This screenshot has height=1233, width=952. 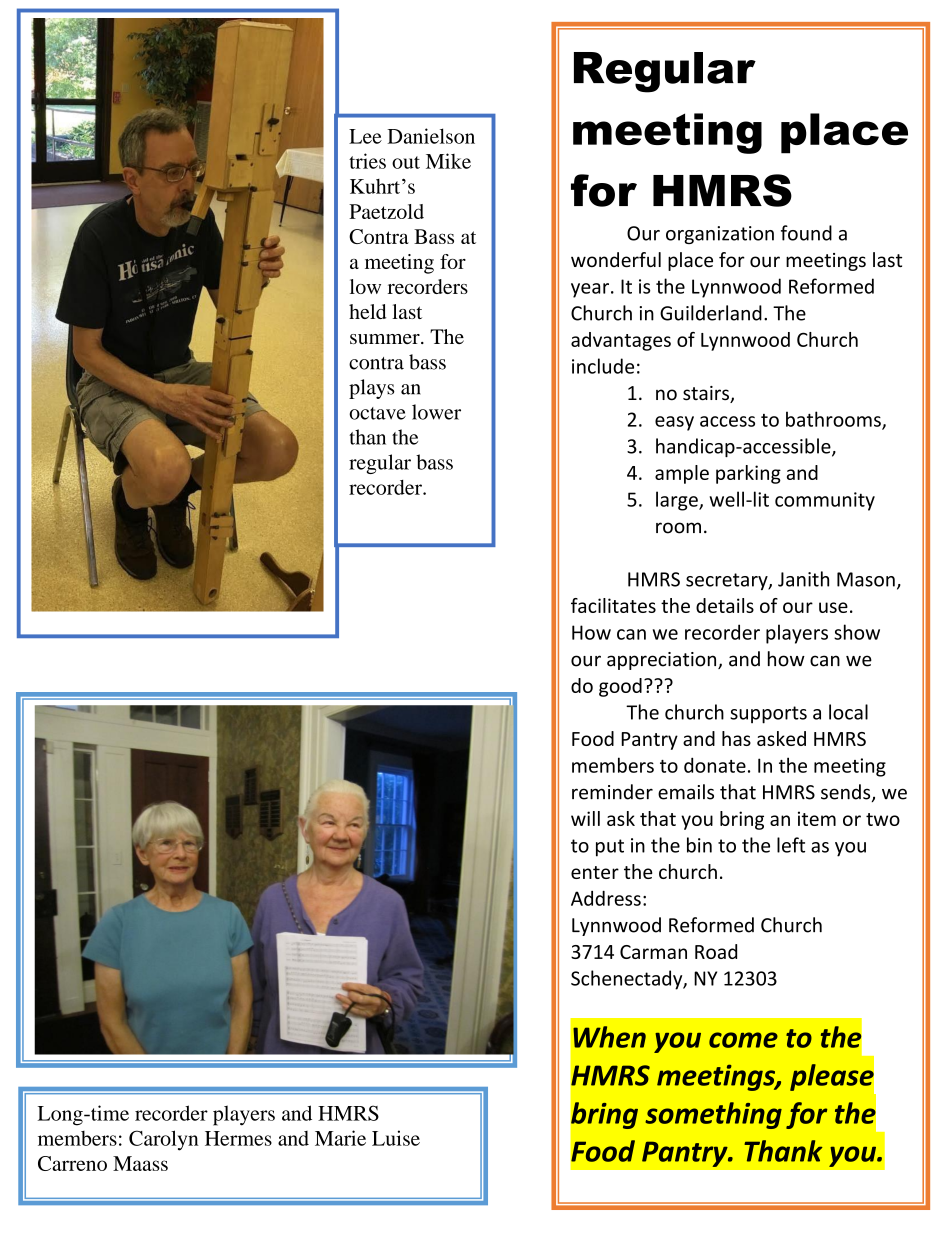 What do you see at coordinates (367, 161) in the screenshot?
I see `tries` at bounding box center [367, 161].
